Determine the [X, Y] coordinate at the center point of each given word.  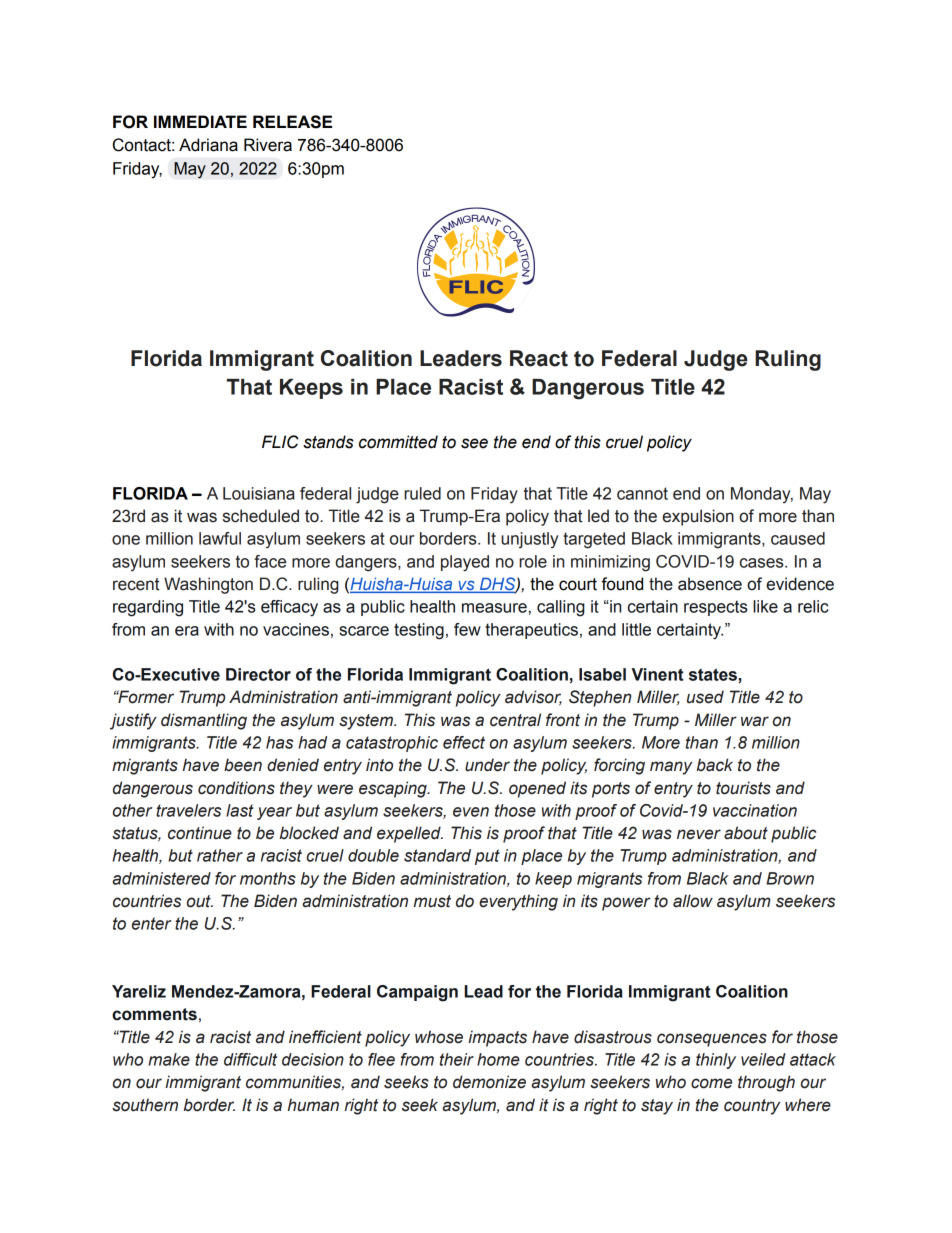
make [169, 1059]
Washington [208, 585]
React [539, 358]
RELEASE [292, 122]
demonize [489, 1082]
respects [716, 608]
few [467, 629]
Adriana [208, 145]
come [711, 1083]
